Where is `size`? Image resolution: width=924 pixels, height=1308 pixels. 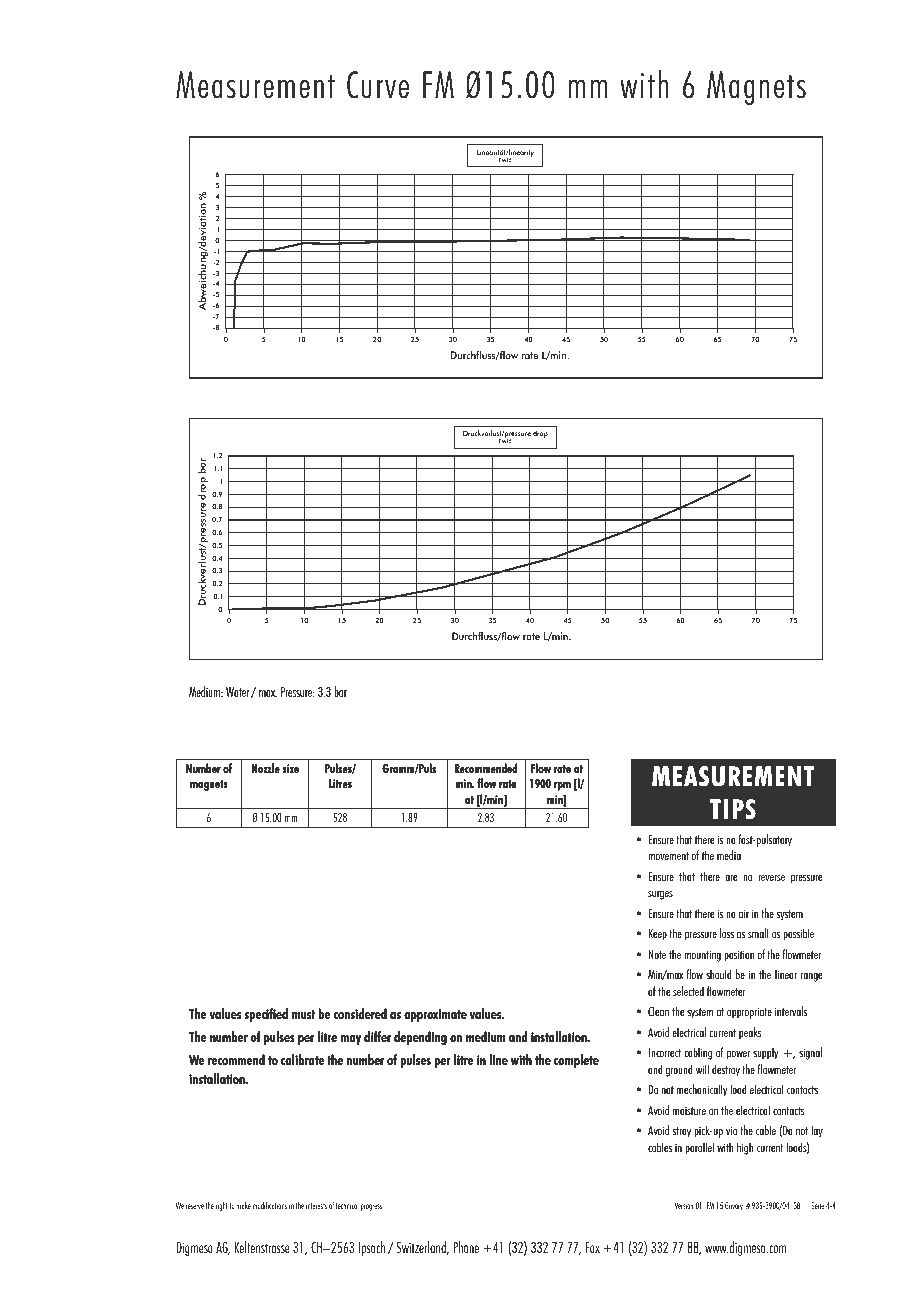 size is located at coordinates (291, 768).
